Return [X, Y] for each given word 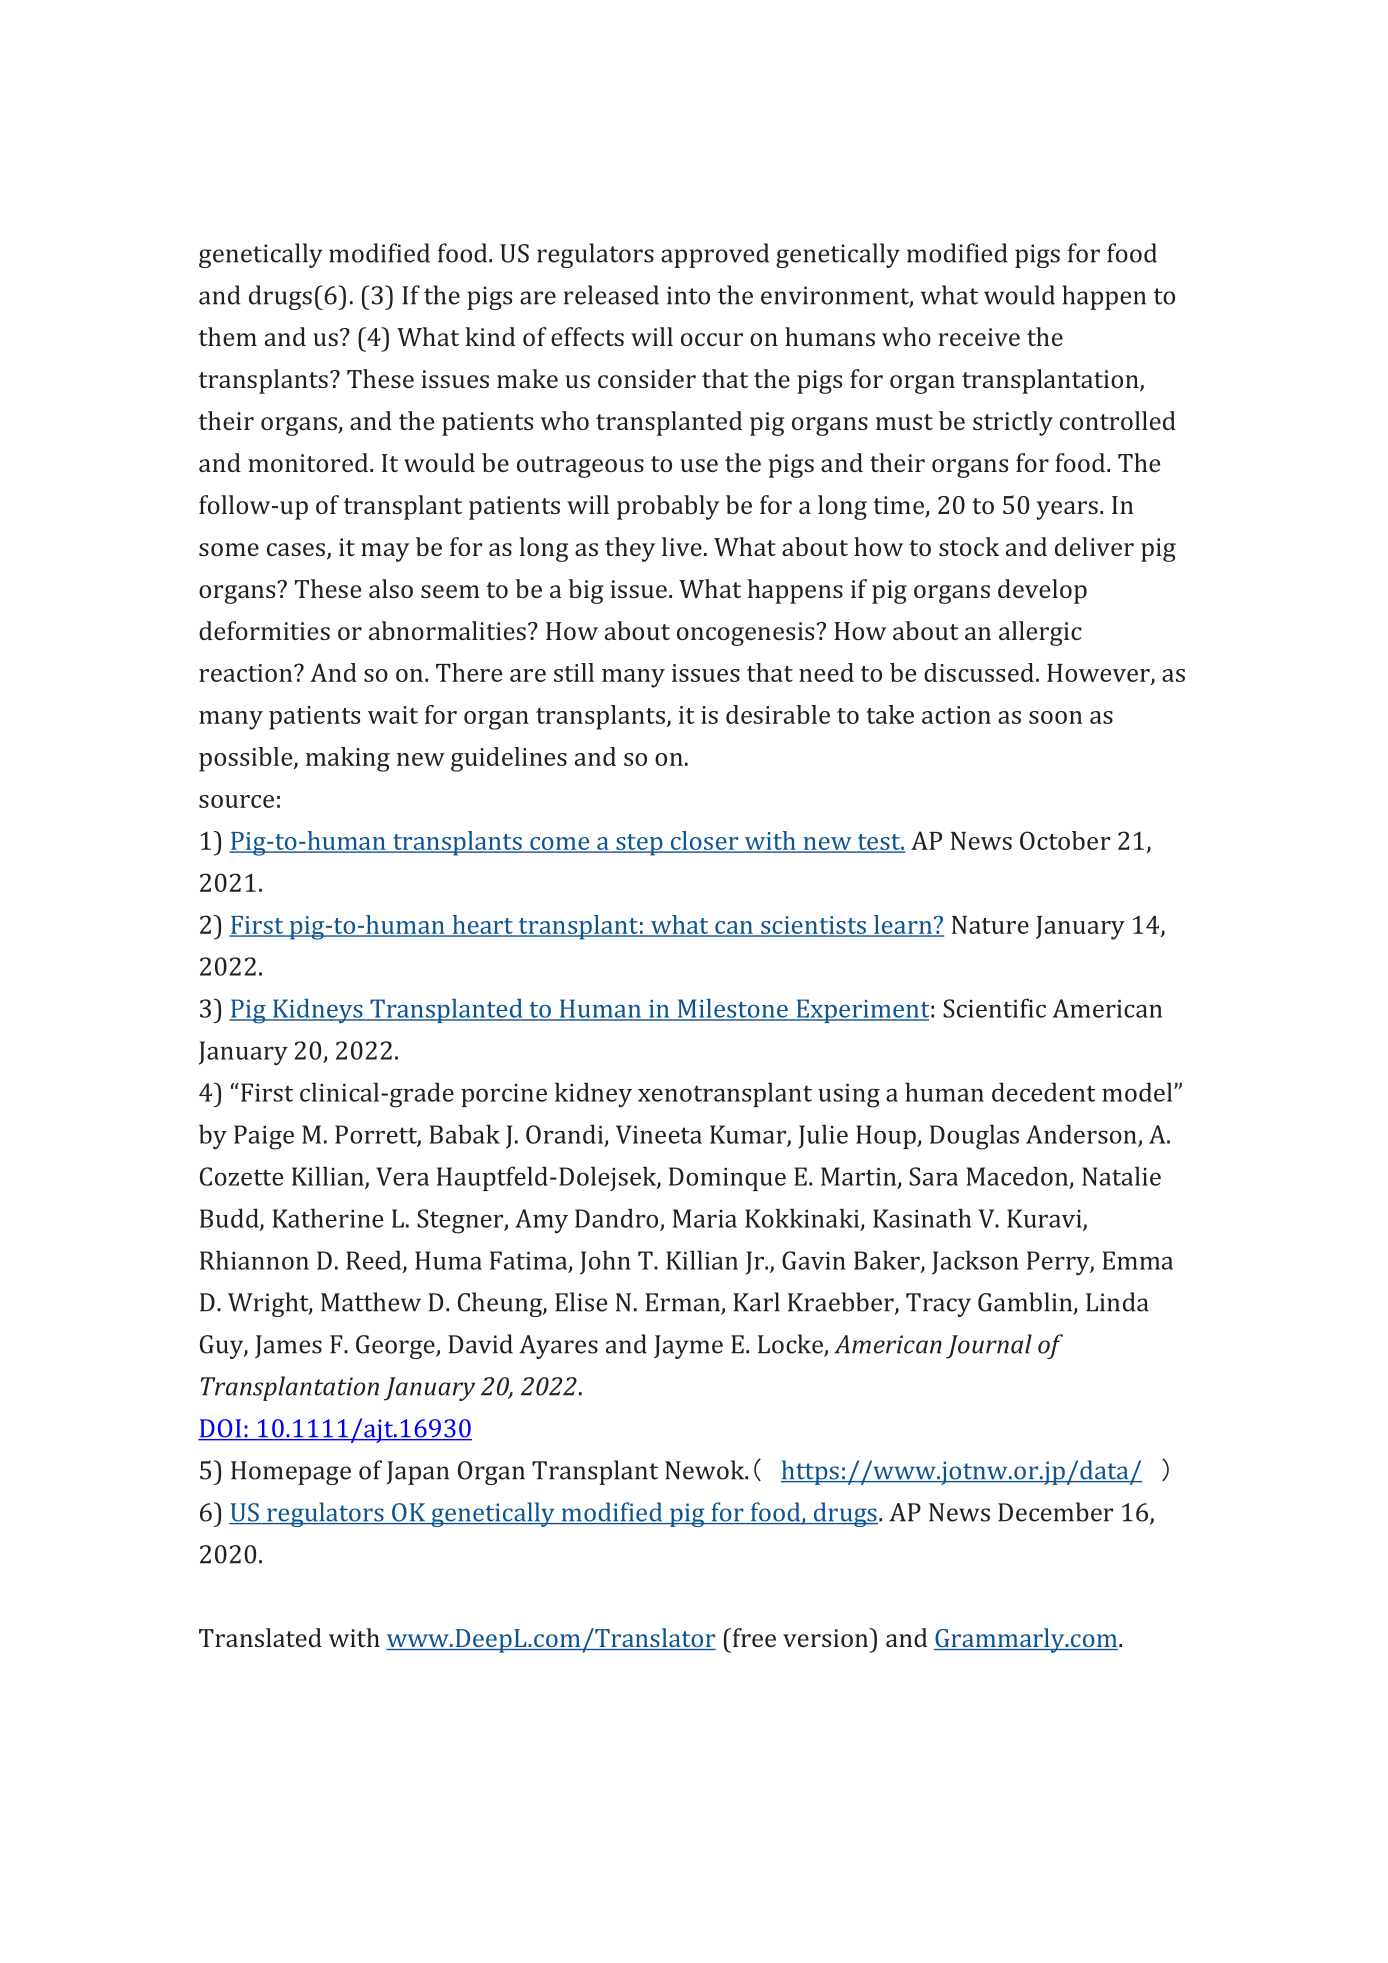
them [228, 336]
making [348, 759]
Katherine [328, 1218]
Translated [260, 1637]
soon [1055, 717]
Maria [705, 1218]
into [688, 295]
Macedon [1018, 1177]
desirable [778, 714]
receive [979, 337]
